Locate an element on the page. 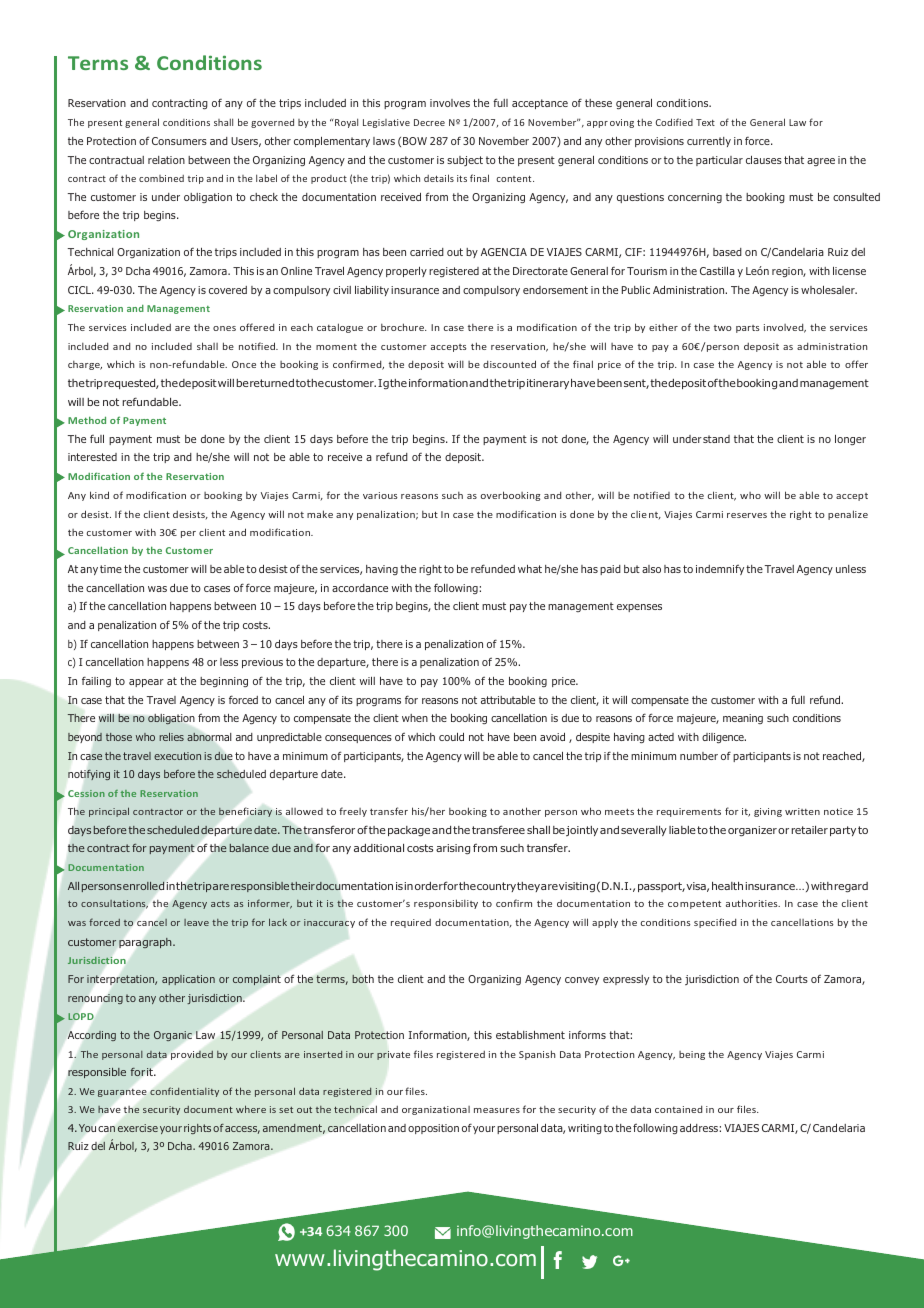  meaning is located at coordinates (743, 719).
